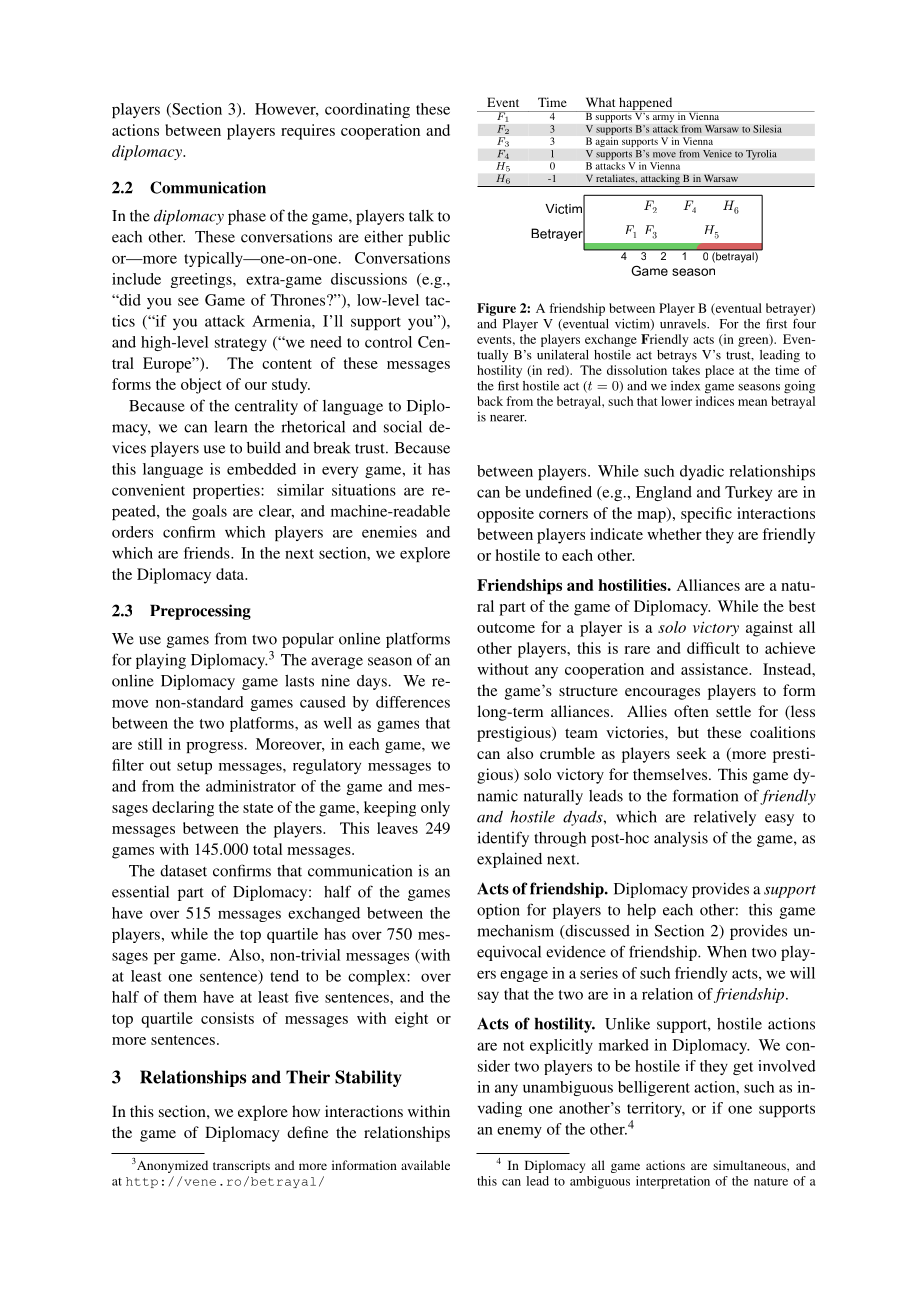  What do you see at coordinates (200, 612) in the document?
I see `Preprocessing` at bounding box center [200, 612].
